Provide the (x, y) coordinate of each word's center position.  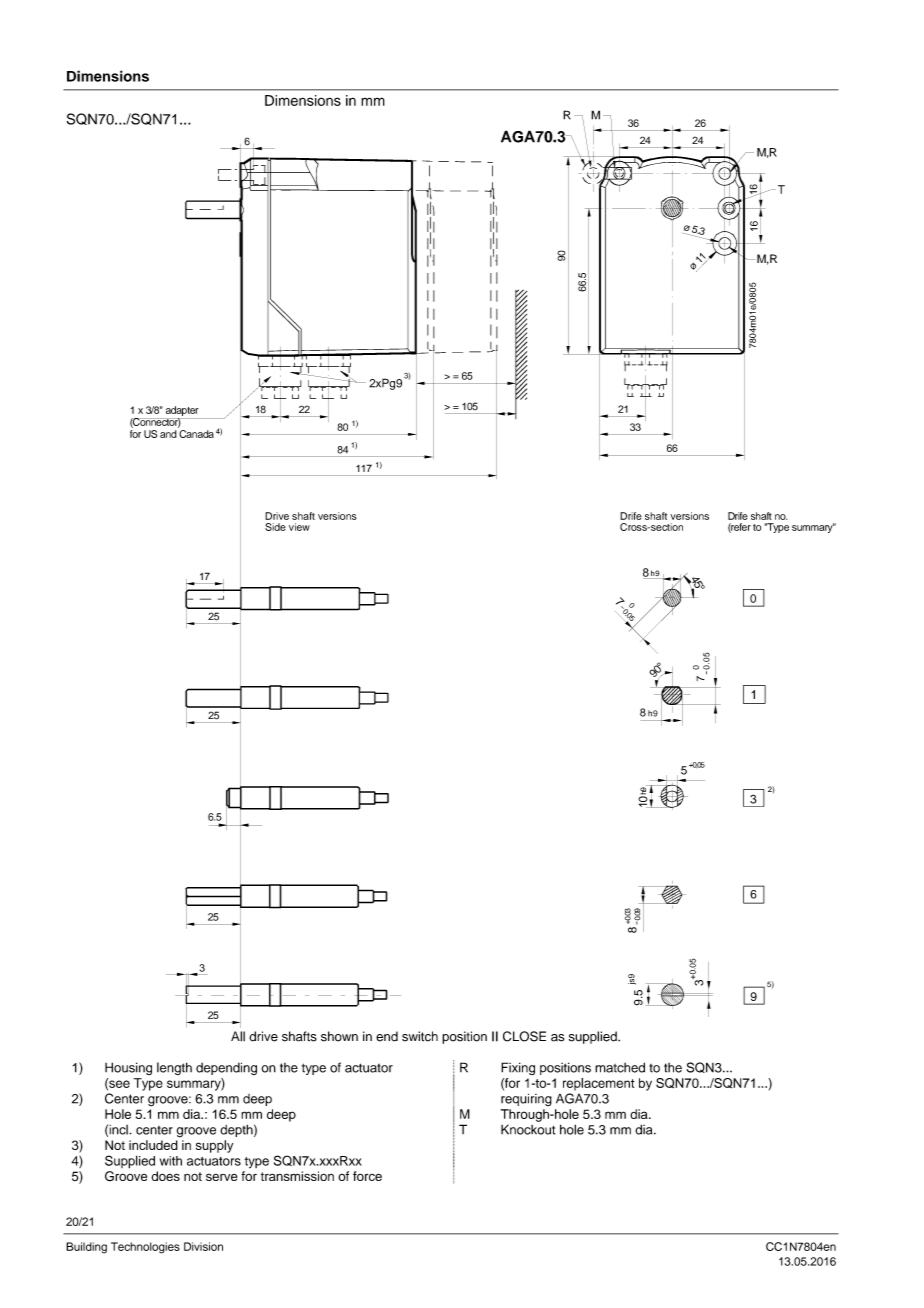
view (299, 527)
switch (420, 1036)
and (168, 434)
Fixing (518, 1068)
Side (275, 527)
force (367, 1176)
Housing (128, 1068)
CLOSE (524, 1036)
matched (620, 1067)
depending (226, 1068)
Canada (196, 434)
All (238, 1036)
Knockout (528, 1129)
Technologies (145, 1248)
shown (339, 1036)
